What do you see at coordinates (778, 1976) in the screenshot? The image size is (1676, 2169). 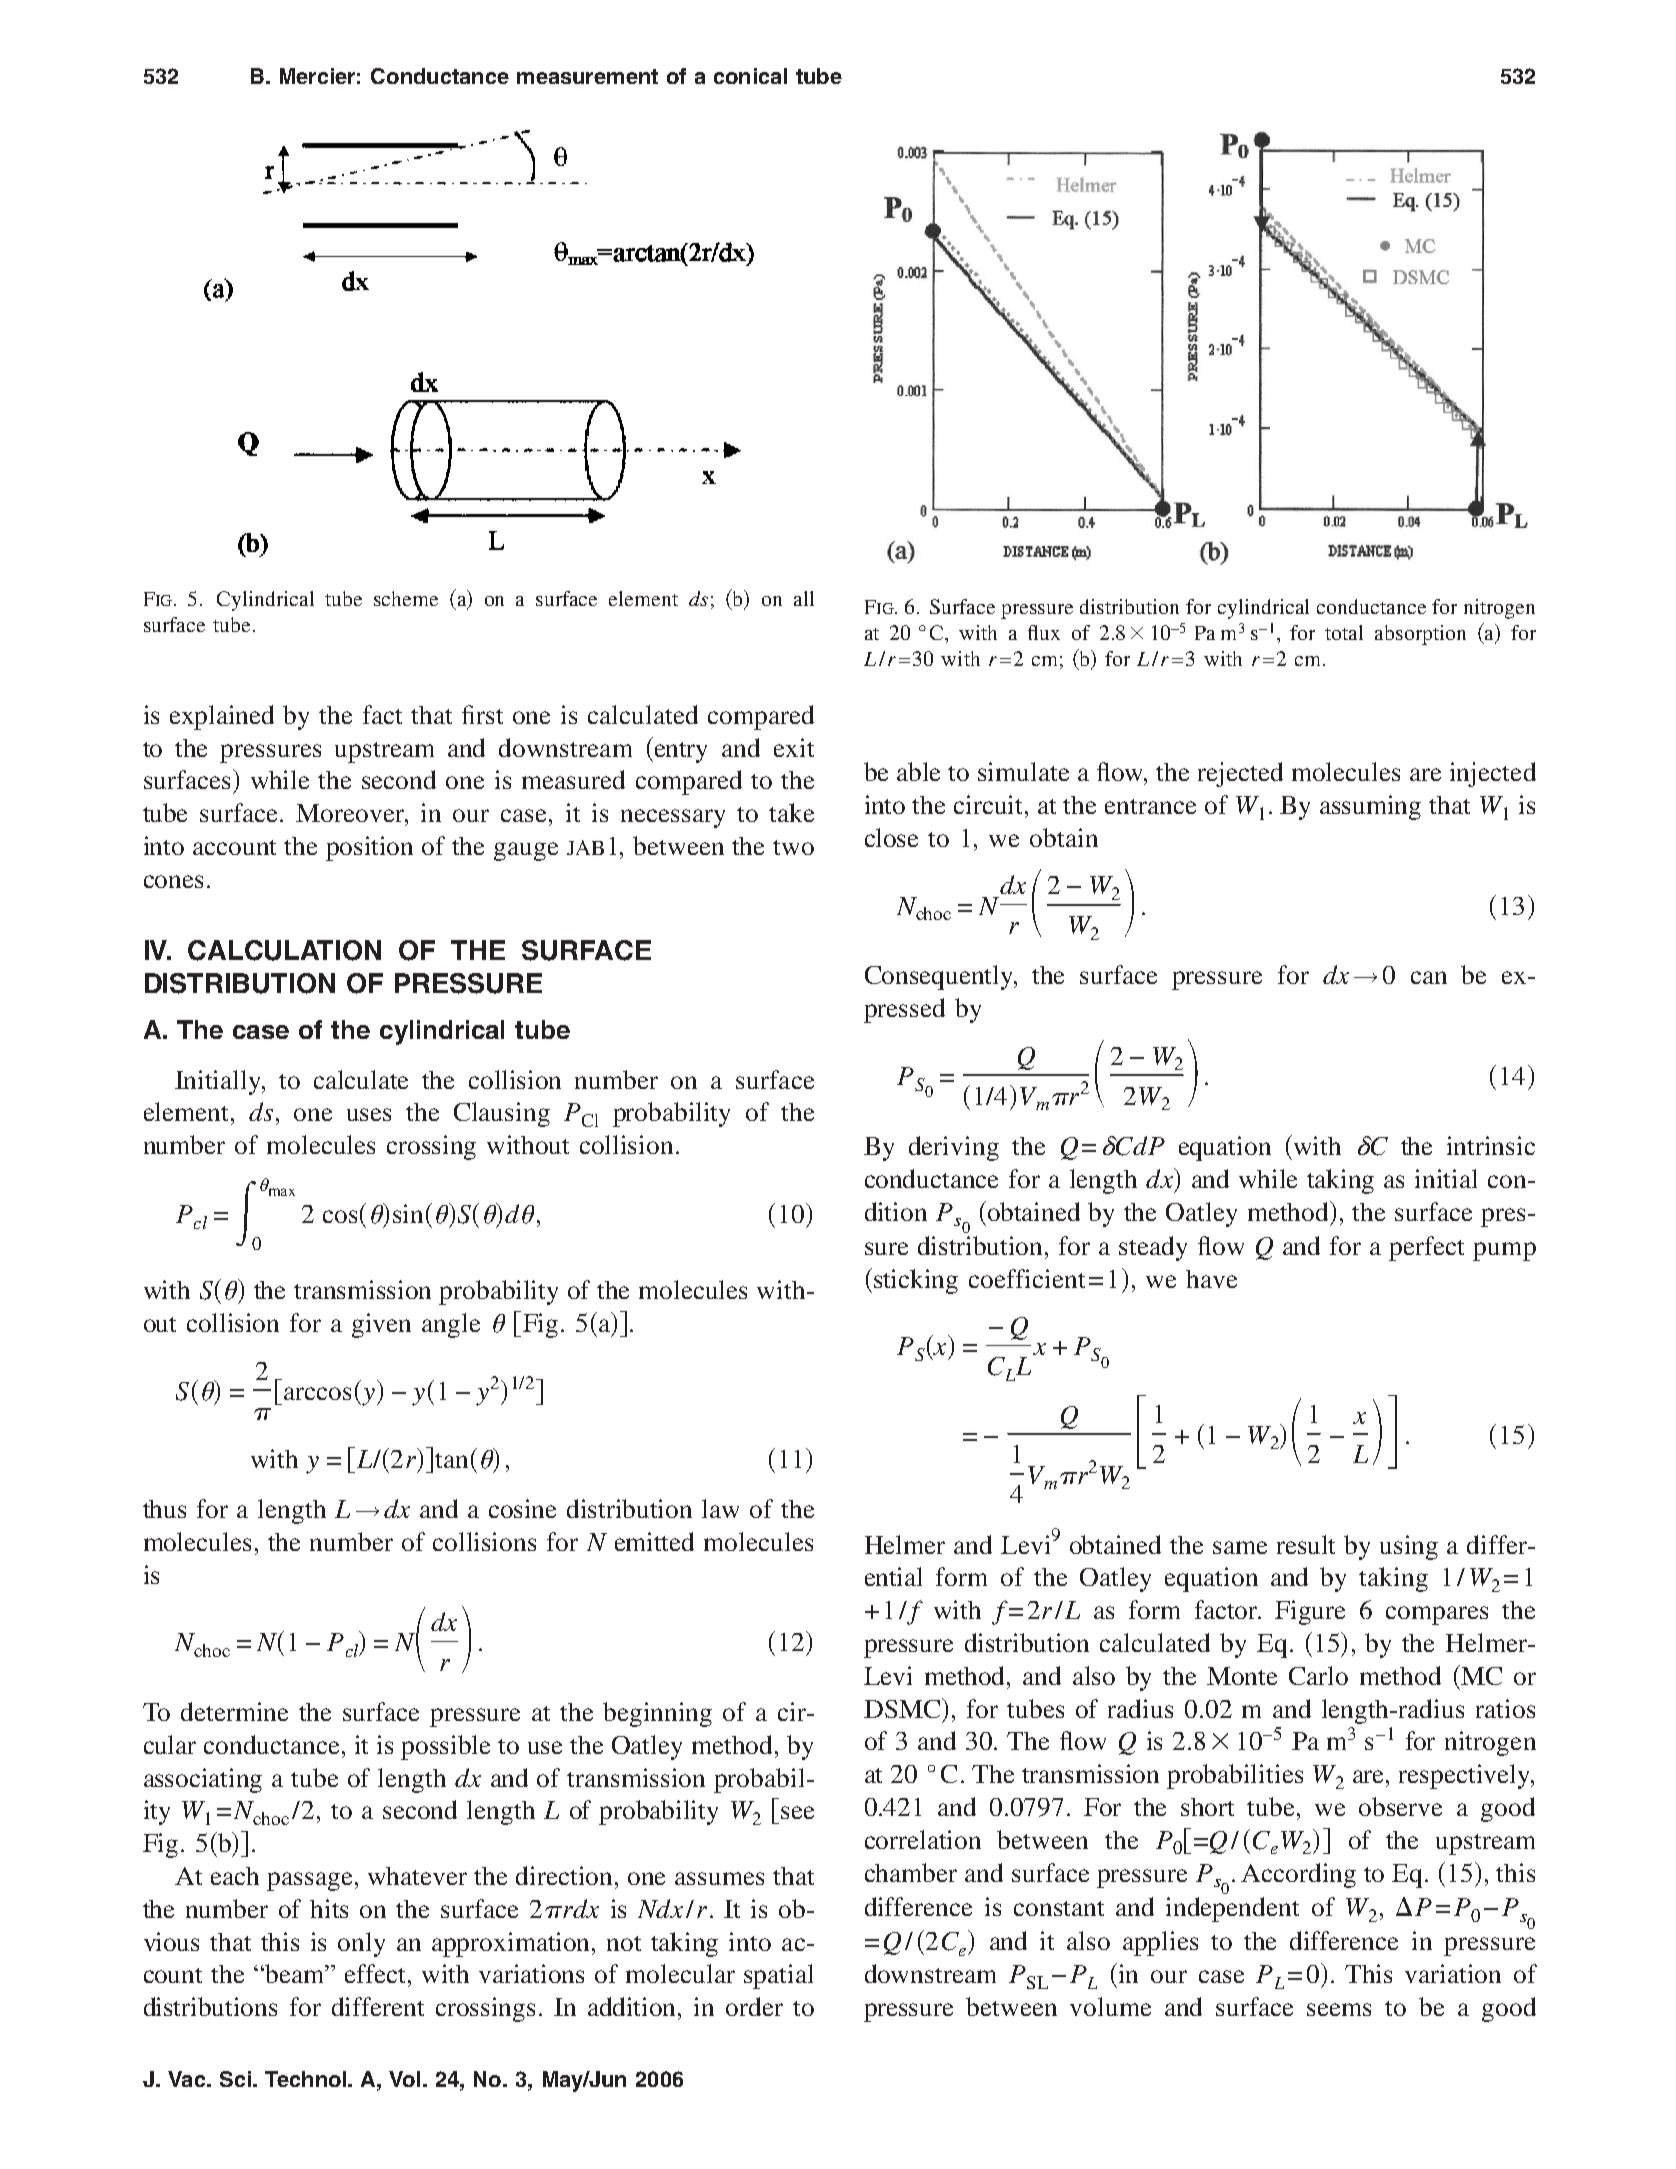 I see `spatial` at bounding box center [778, 1976].
